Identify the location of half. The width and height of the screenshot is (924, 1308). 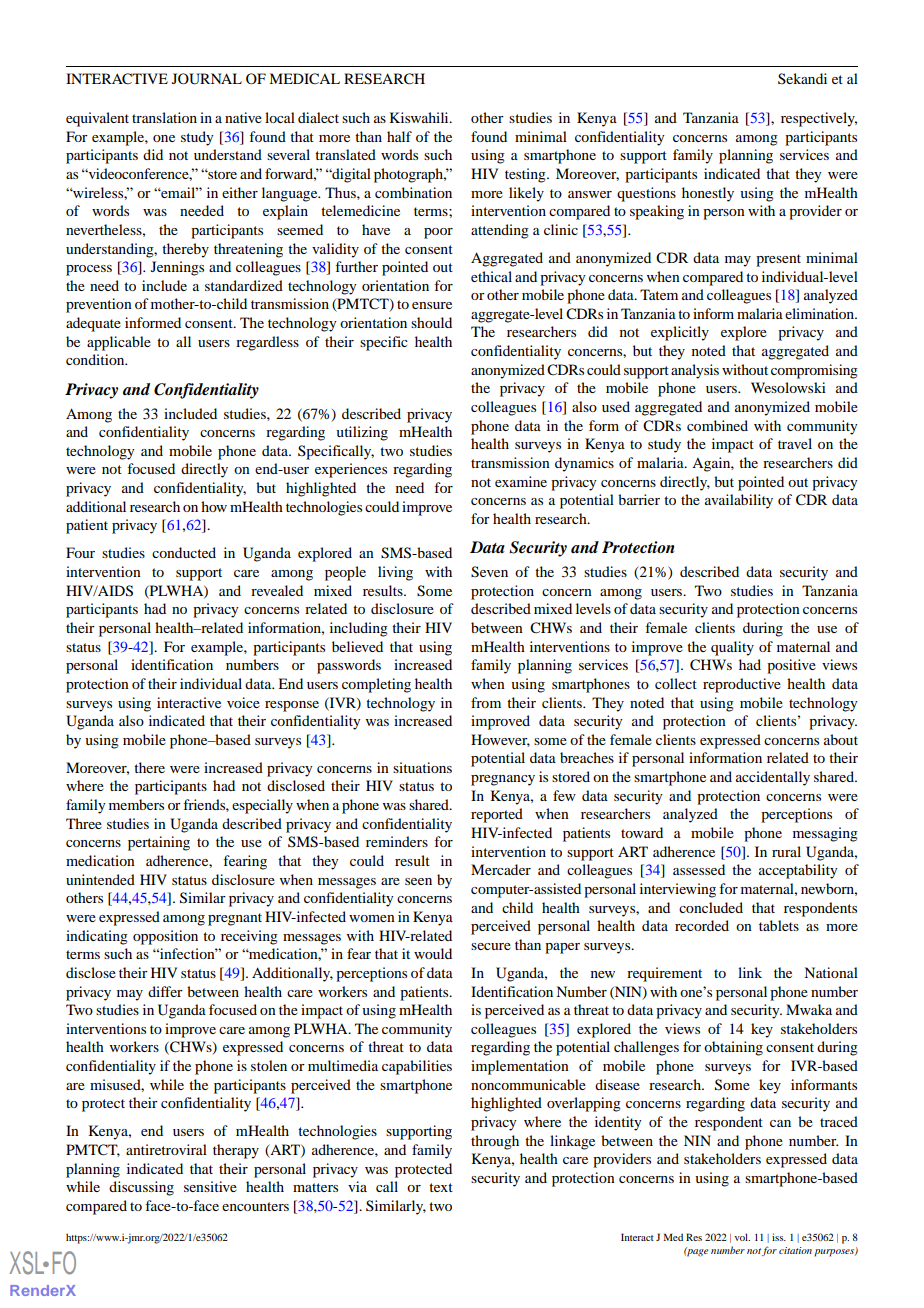
(399, 136).
